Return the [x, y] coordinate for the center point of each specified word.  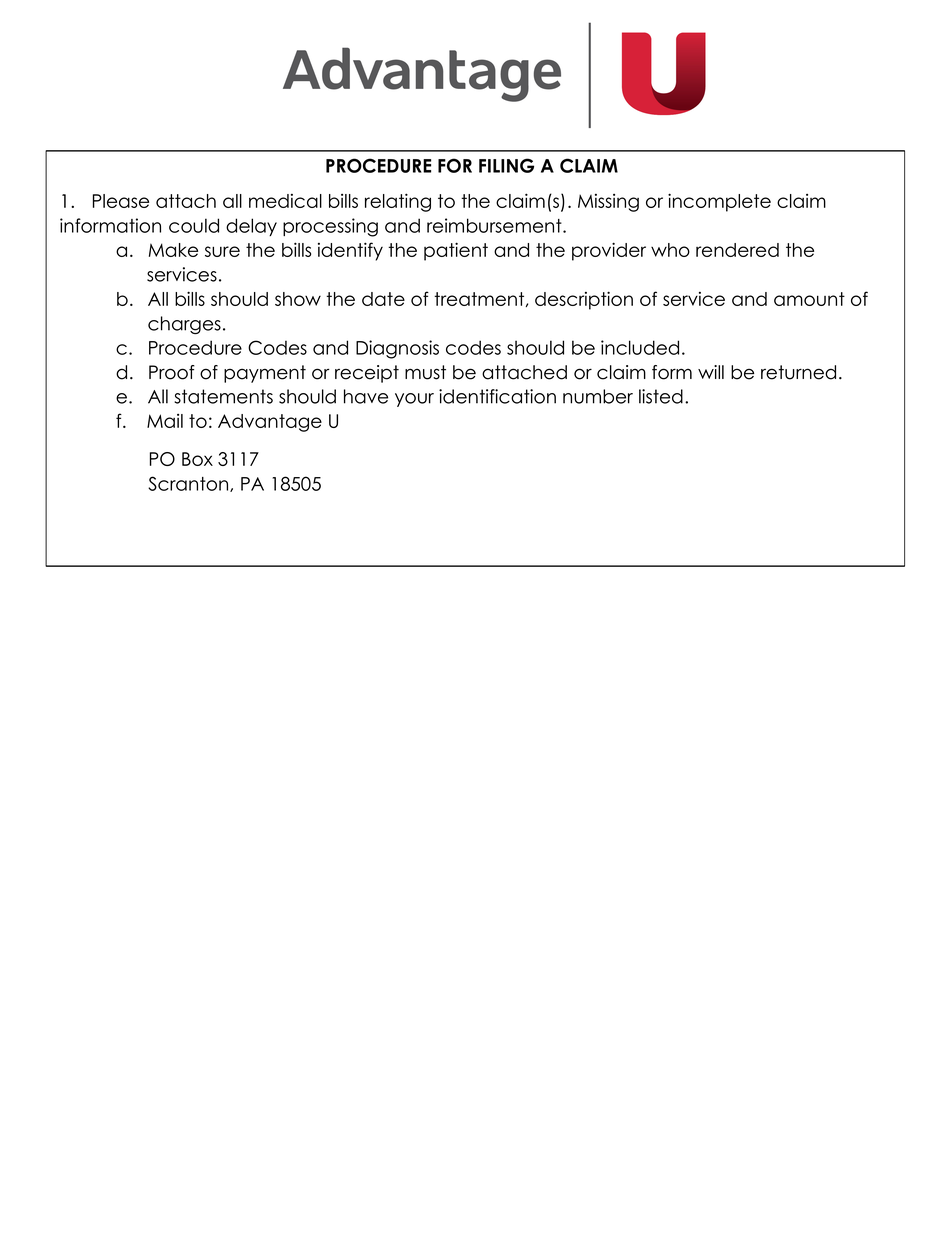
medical [285, 201]
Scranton [189, 484]
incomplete [719, 202]
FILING [506, 165]
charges [184, 325]
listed [661, 396]
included [640, 347]
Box [197, 459]
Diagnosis [397, 349]
